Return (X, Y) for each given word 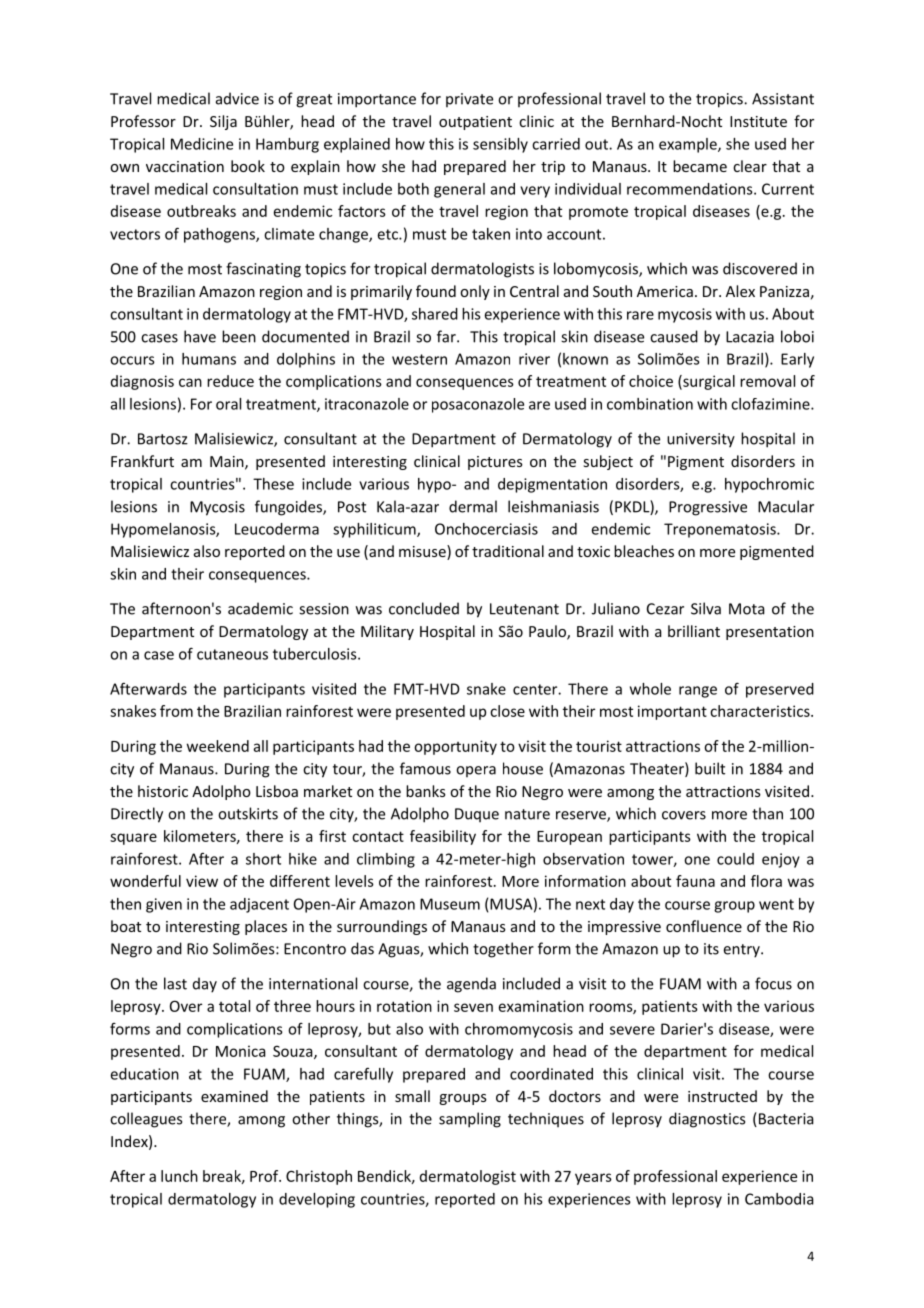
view (202, 881)
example (689, 145)
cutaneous (232, 654)
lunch (179, 1176)
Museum (450, 904)
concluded (424, 608)
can (190, 382)
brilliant (694, 631)
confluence (704, 926)
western (419, 359)
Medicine (202, 144)
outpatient (475, 123)
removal (767, 381)
